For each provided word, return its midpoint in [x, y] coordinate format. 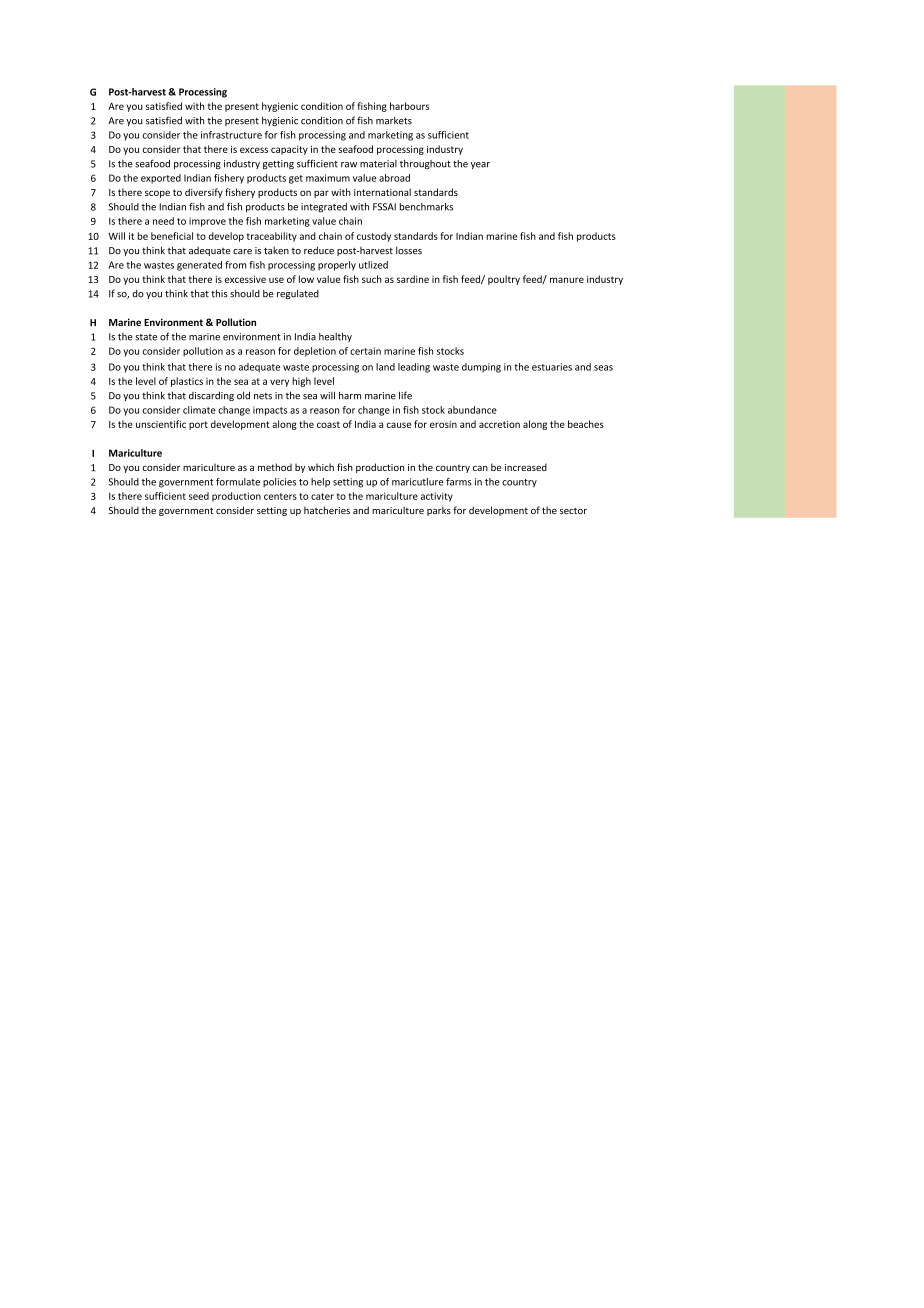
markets [394, 121]
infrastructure [231, 135]
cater [322, 496]
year [480, 165]
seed [199, 496]
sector [573, 510]
